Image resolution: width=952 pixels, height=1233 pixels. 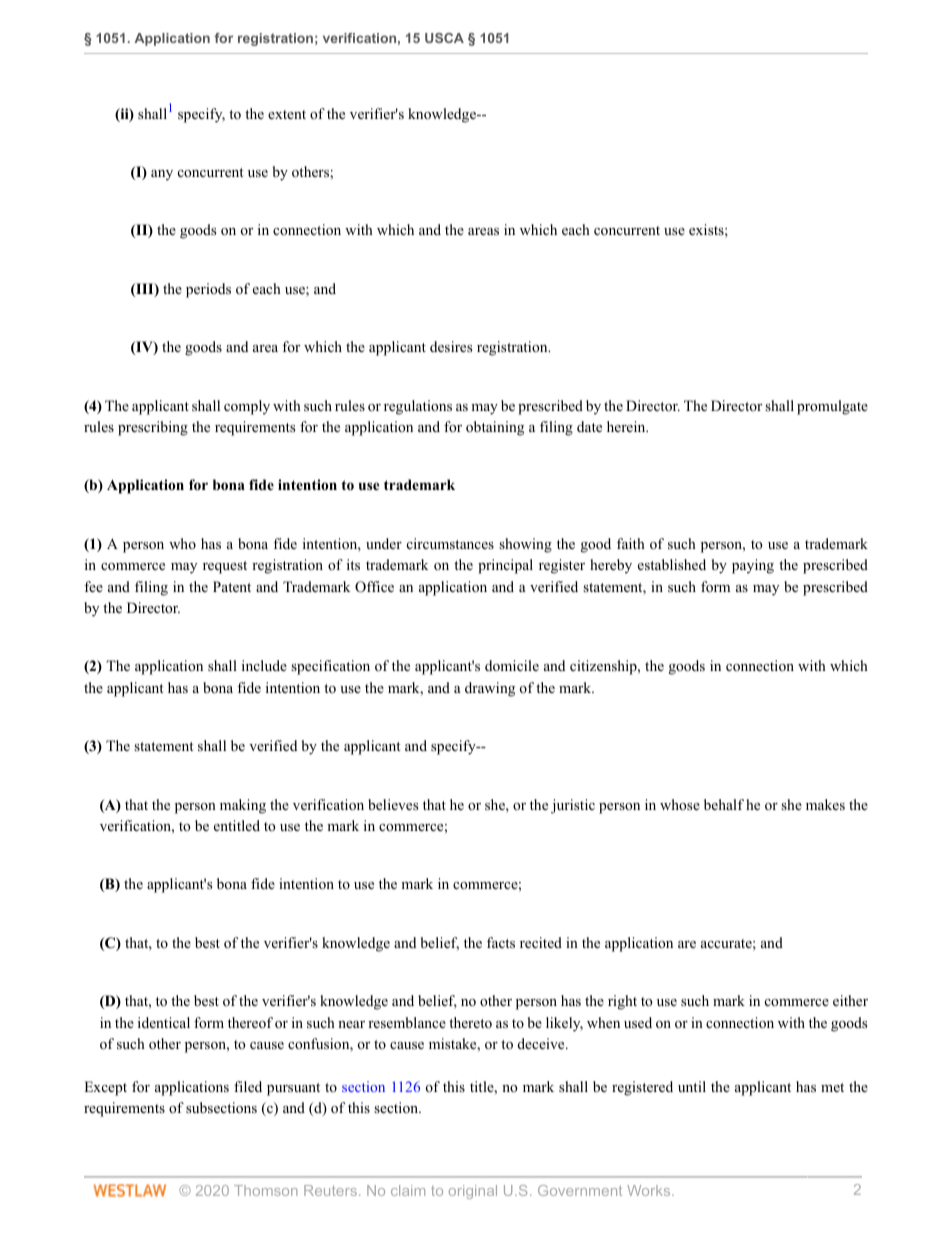 What do you see at coordinates (473, 1192) in the screenshot?
I see `original` at bounding box center [473, 1192].
